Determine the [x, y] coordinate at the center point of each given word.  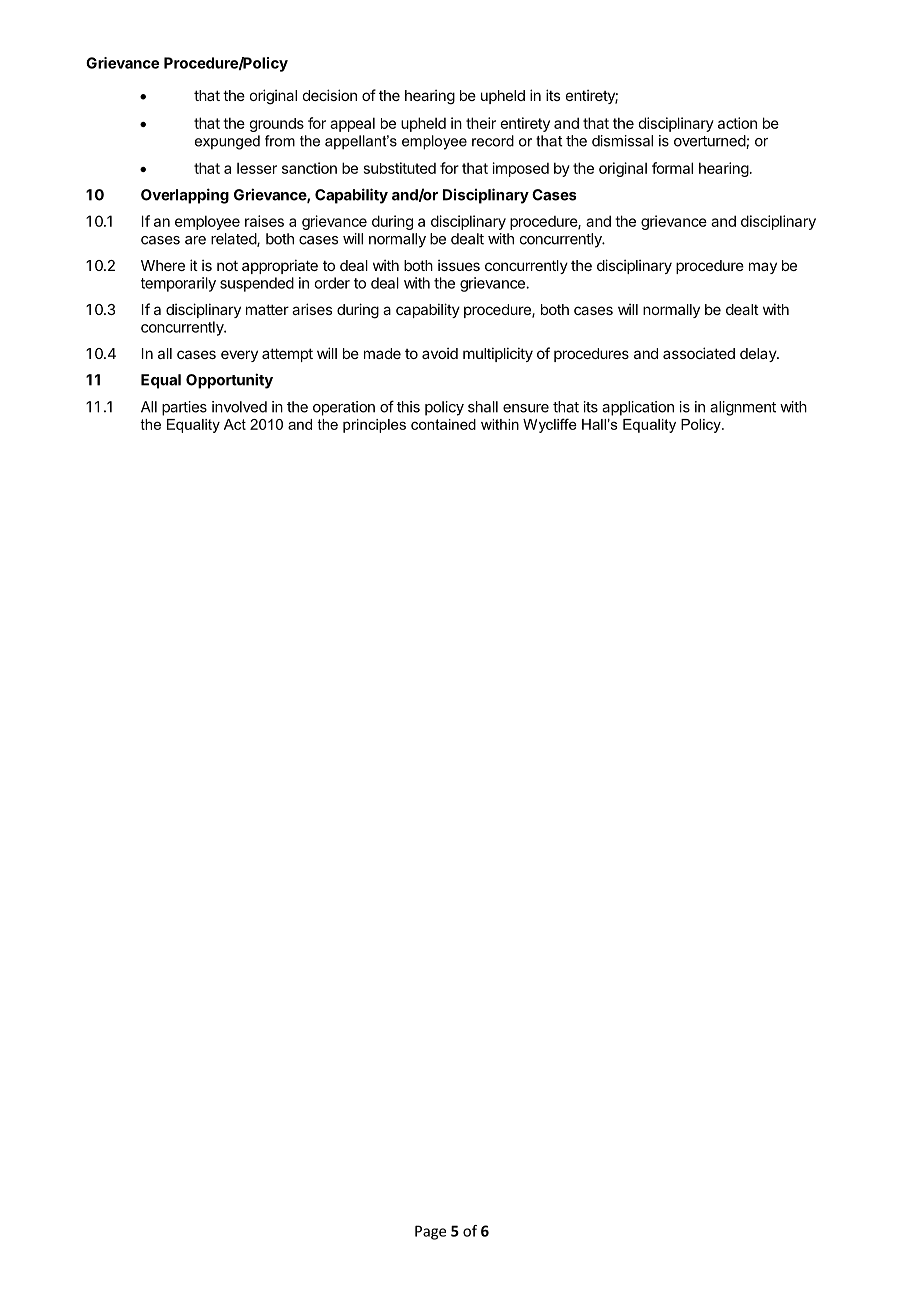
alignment [743, 408]
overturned [710, 142]
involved [239, 407]
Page [430, 1232]
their [481, 123]
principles [374, 426]
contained [443, 424]
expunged [227, 142]
